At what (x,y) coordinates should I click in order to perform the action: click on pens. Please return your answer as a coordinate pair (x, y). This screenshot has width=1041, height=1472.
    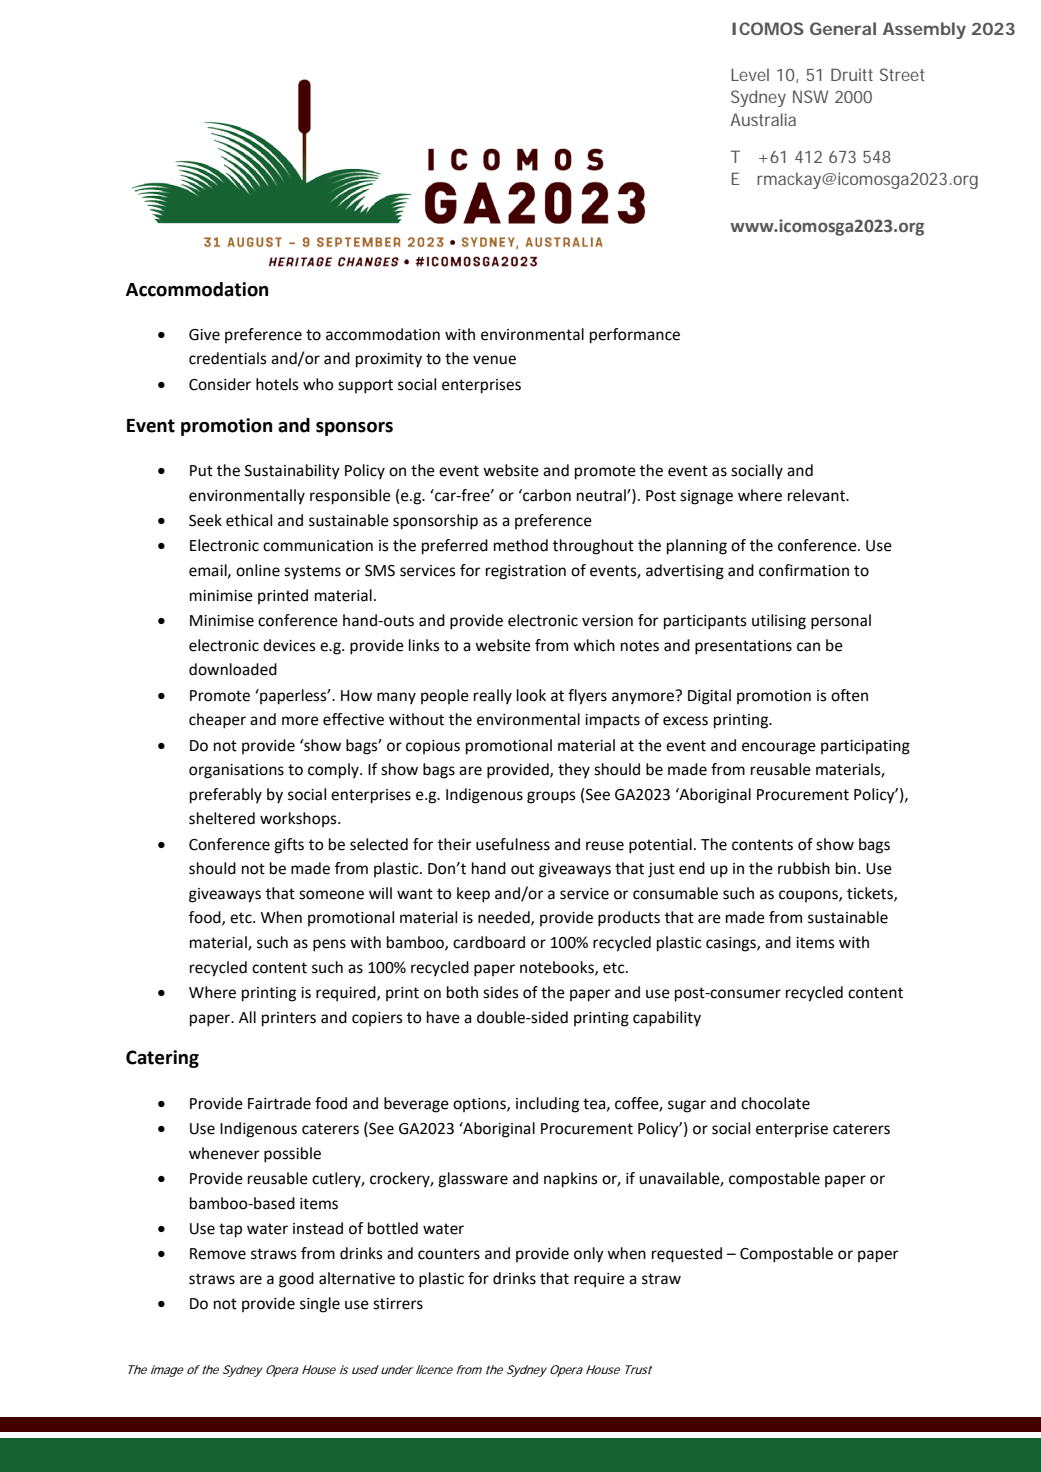
    Looking at the image, I should click on (329, 945).
